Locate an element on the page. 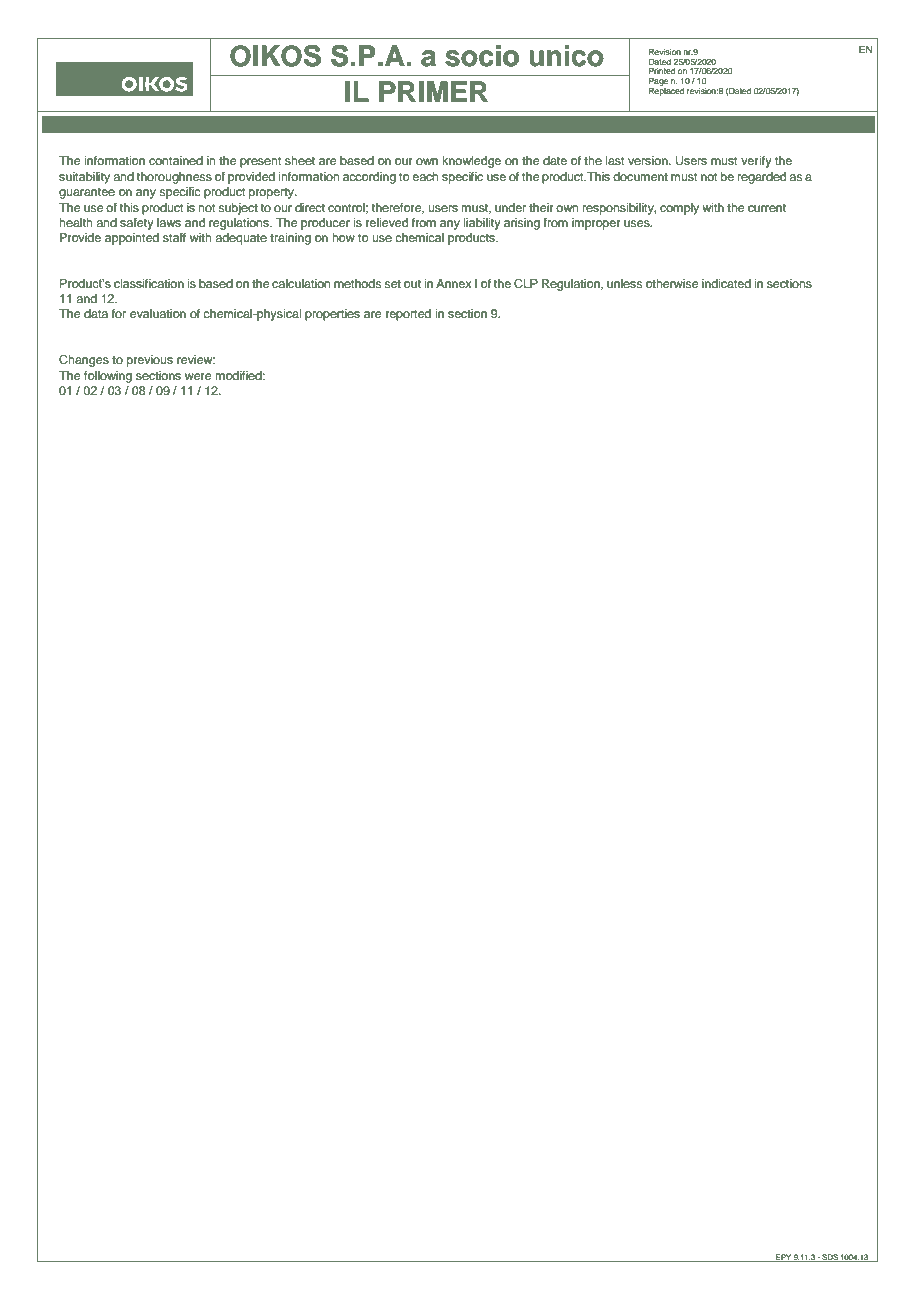 The width and height of the document is (924, 1309). Replaced is located at coordinates (666, 92).
